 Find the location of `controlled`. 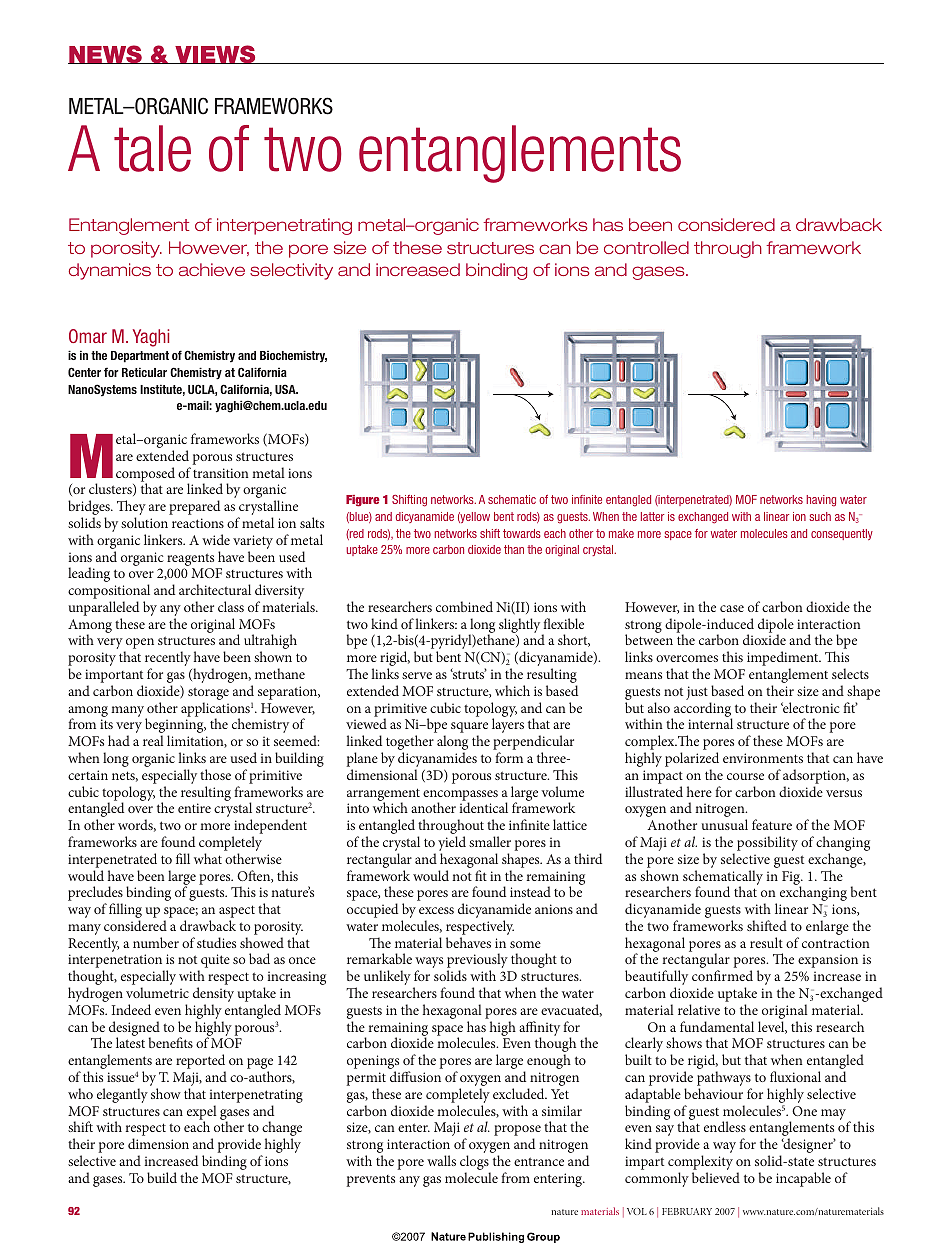

controlled is located at coordinates (646, 247).
